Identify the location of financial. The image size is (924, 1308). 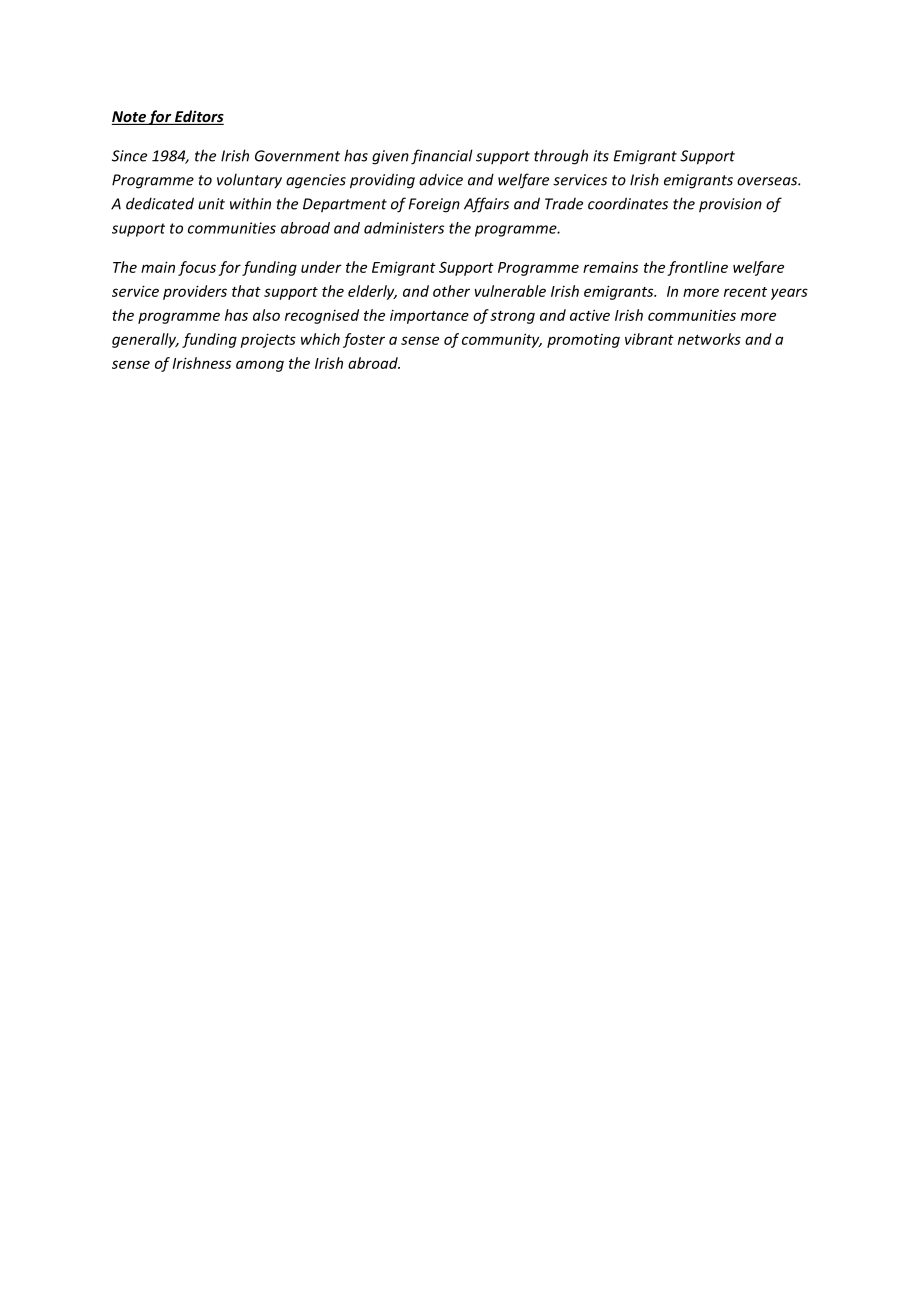
(442, 157).
